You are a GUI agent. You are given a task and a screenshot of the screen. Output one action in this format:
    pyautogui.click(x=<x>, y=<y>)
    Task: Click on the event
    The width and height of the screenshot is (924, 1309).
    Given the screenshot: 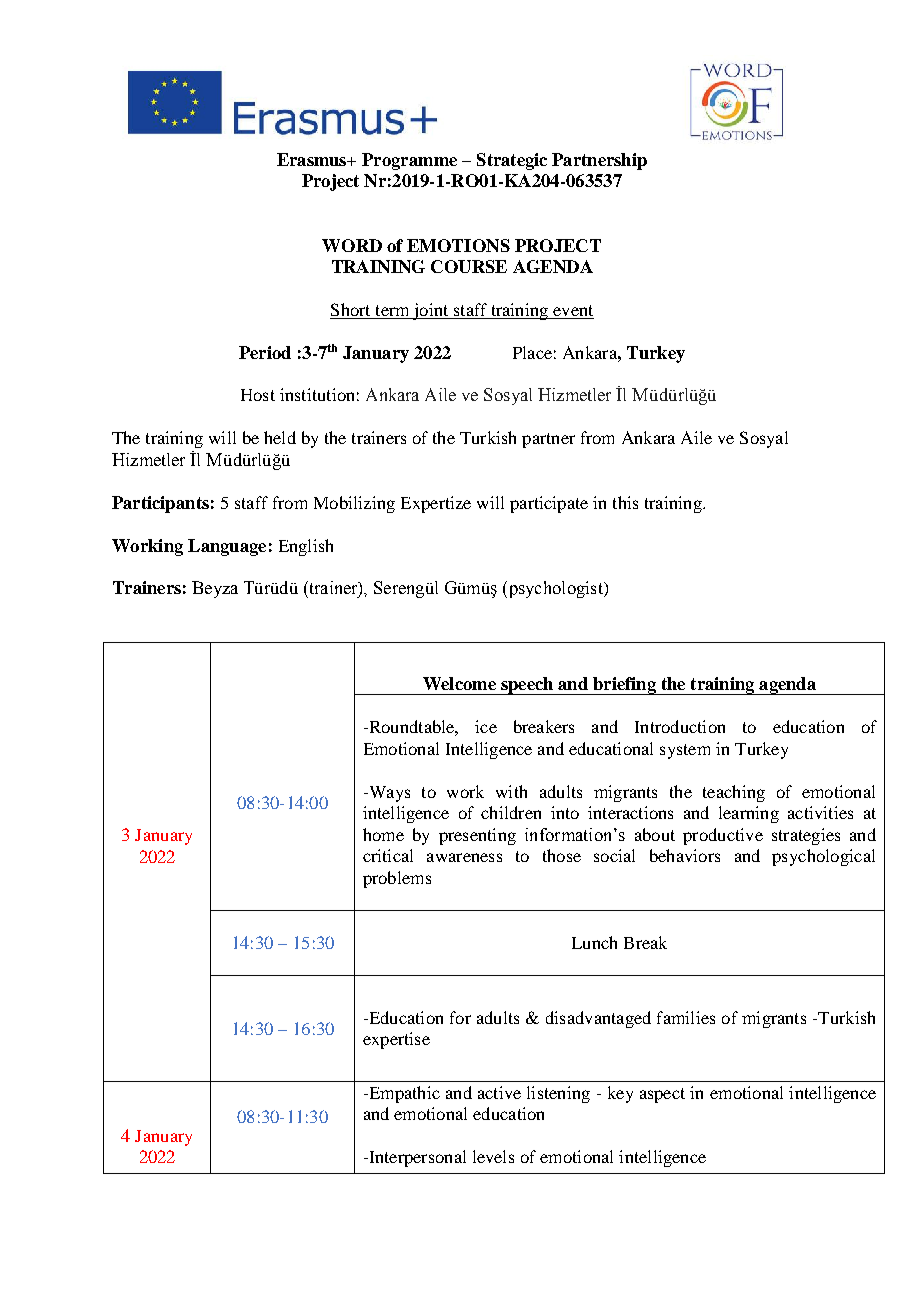 What is the action you would take?
    pyautogui.click(x=573, y=310)
